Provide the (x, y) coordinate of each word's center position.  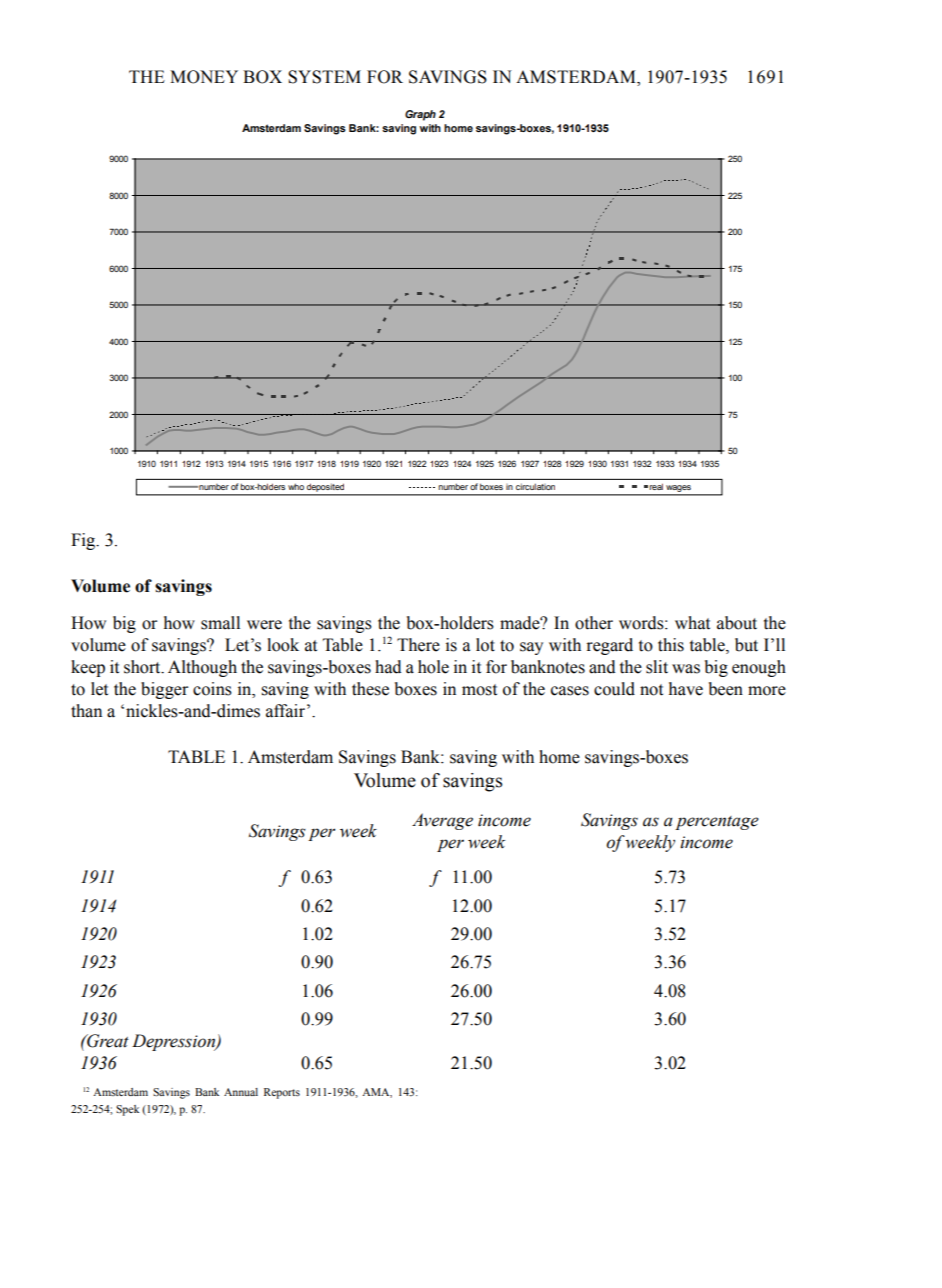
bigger (164, 690)
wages (678, 490)
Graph (420, 115)
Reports (282, 1093)
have (686, 689)
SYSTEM (324, 77)
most (479, 690)
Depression (175, 1042)
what (692, 623)
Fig (84, 541)
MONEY (204, 77)
